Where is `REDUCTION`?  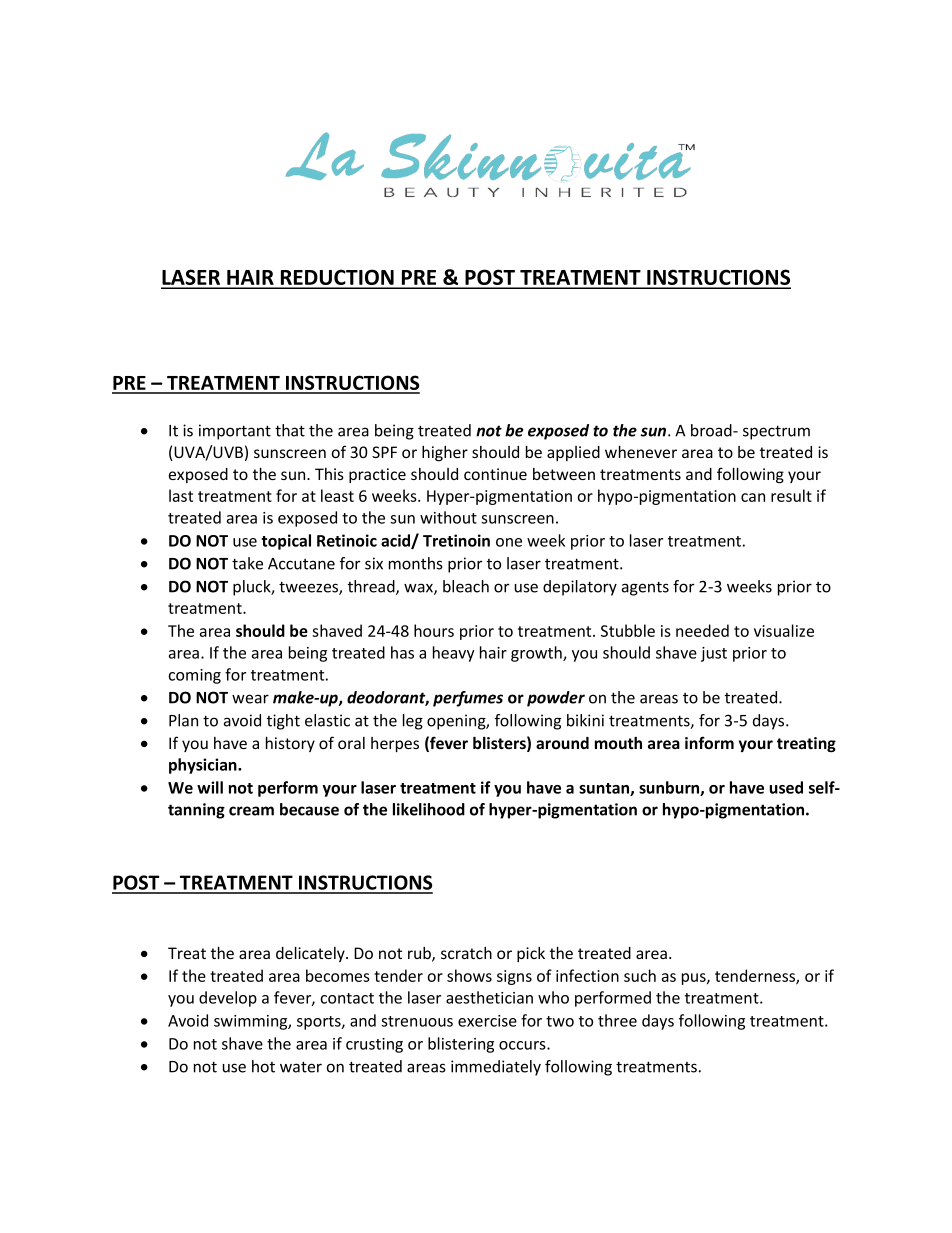 REDUCTION is located at coordinates (337, 278).
